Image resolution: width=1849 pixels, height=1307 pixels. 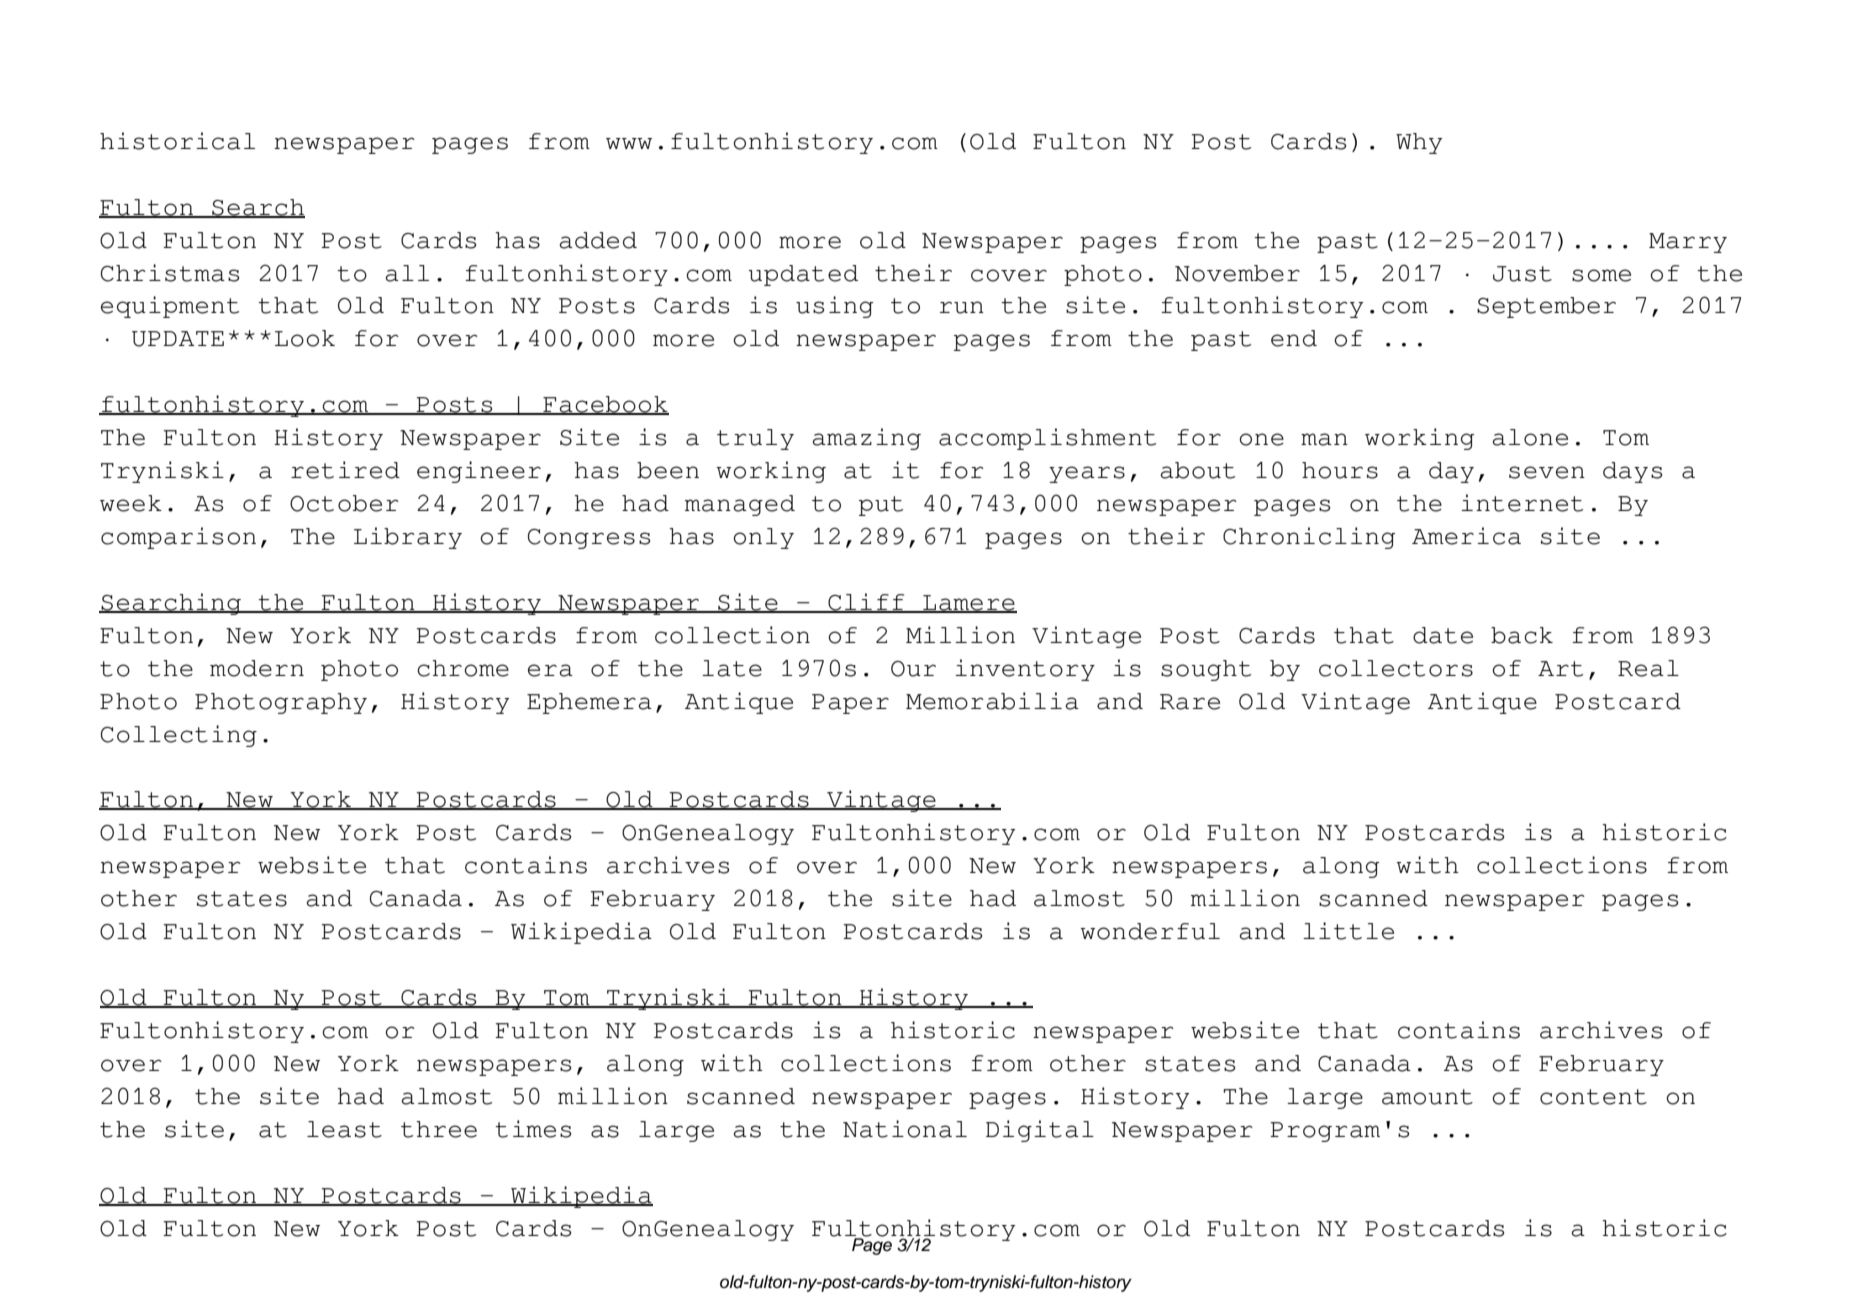 What do you see at coordinates (867, 439) in the page?
I see `amazing` at bounding box center [867, 439].
